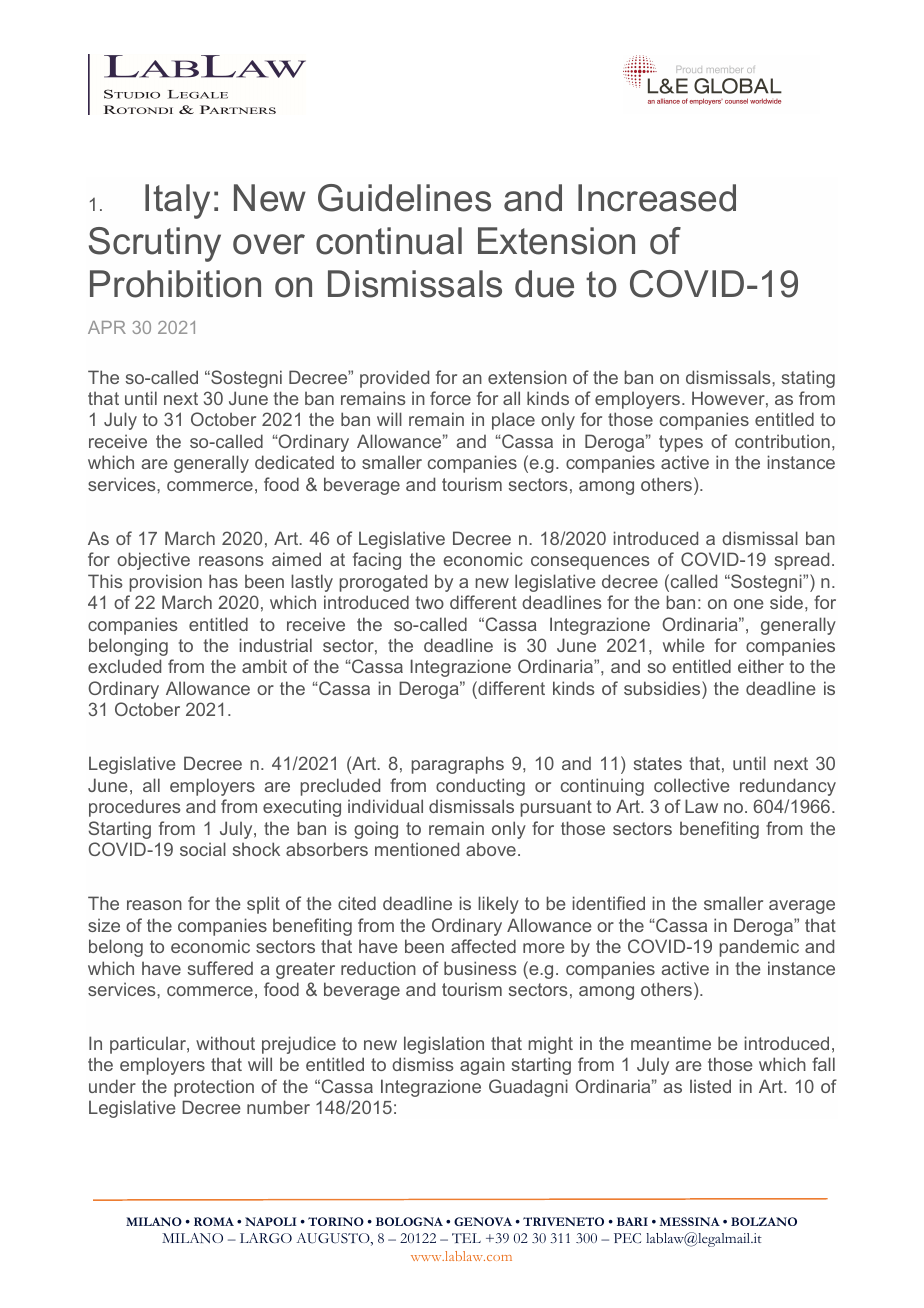 This document has width=924, height=1308. Describe the element at coordinates (657, 198) in the document. I see `Increased` at that location.
